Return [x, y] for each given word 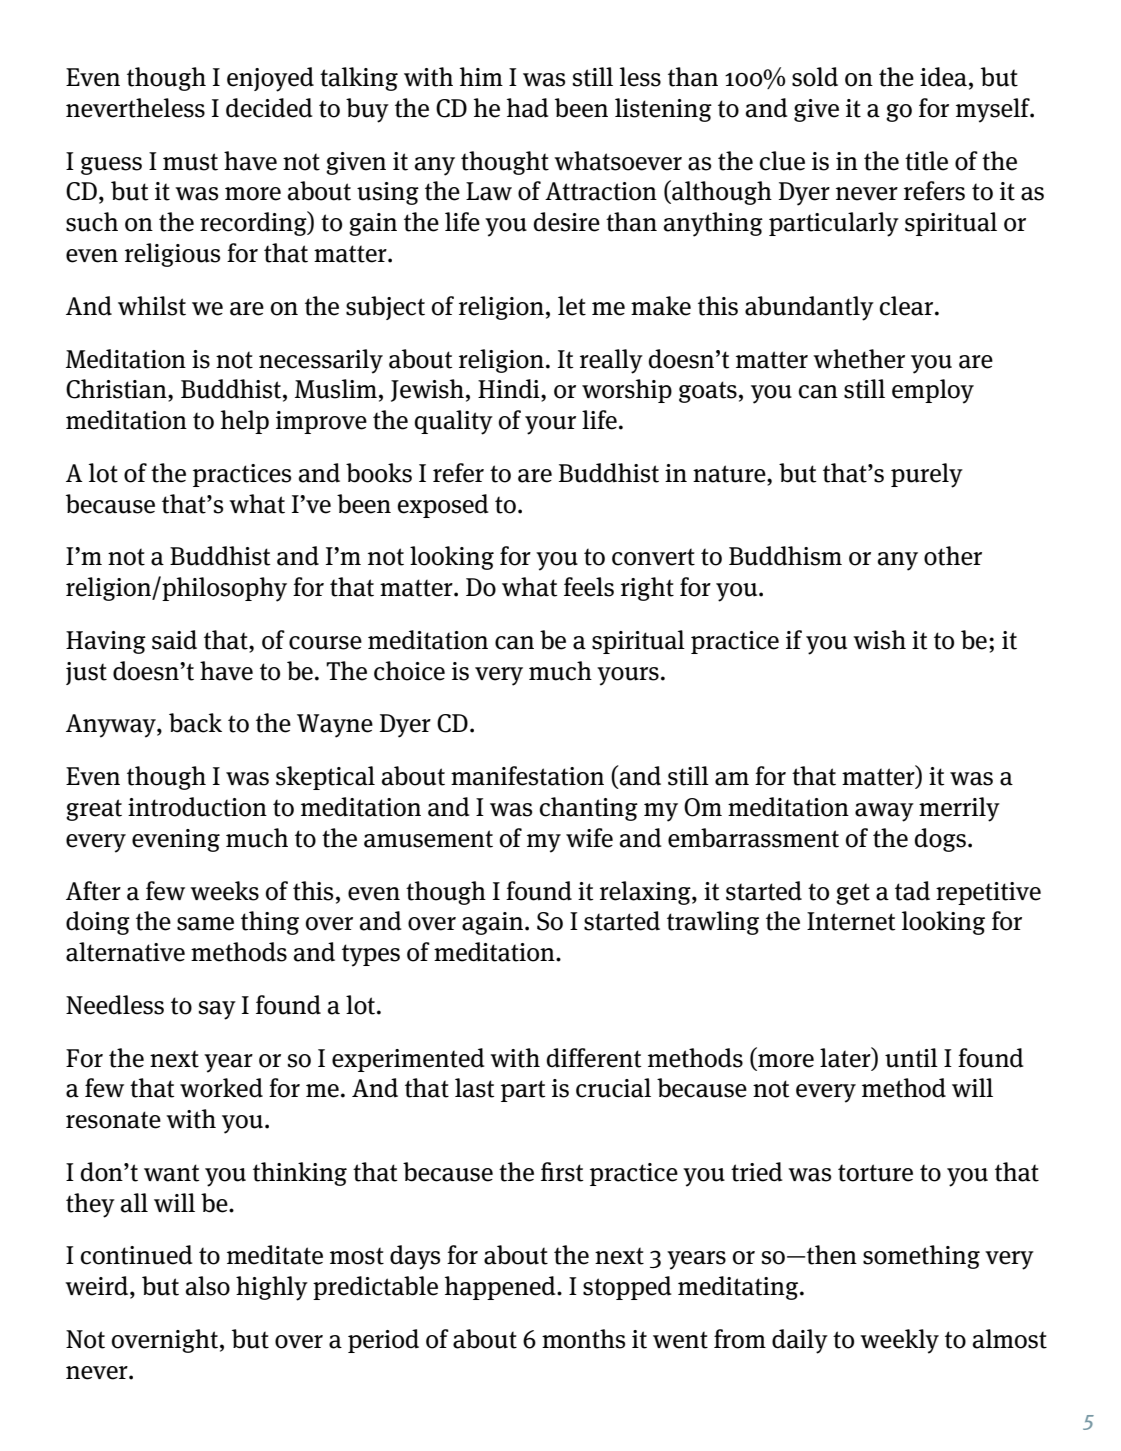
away [884, 812]
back [195, 723]
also [208, 1286]
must [190, 162]
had [528, 108]
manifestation [527, 776]
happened [501, 1288]
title [926, 161]
